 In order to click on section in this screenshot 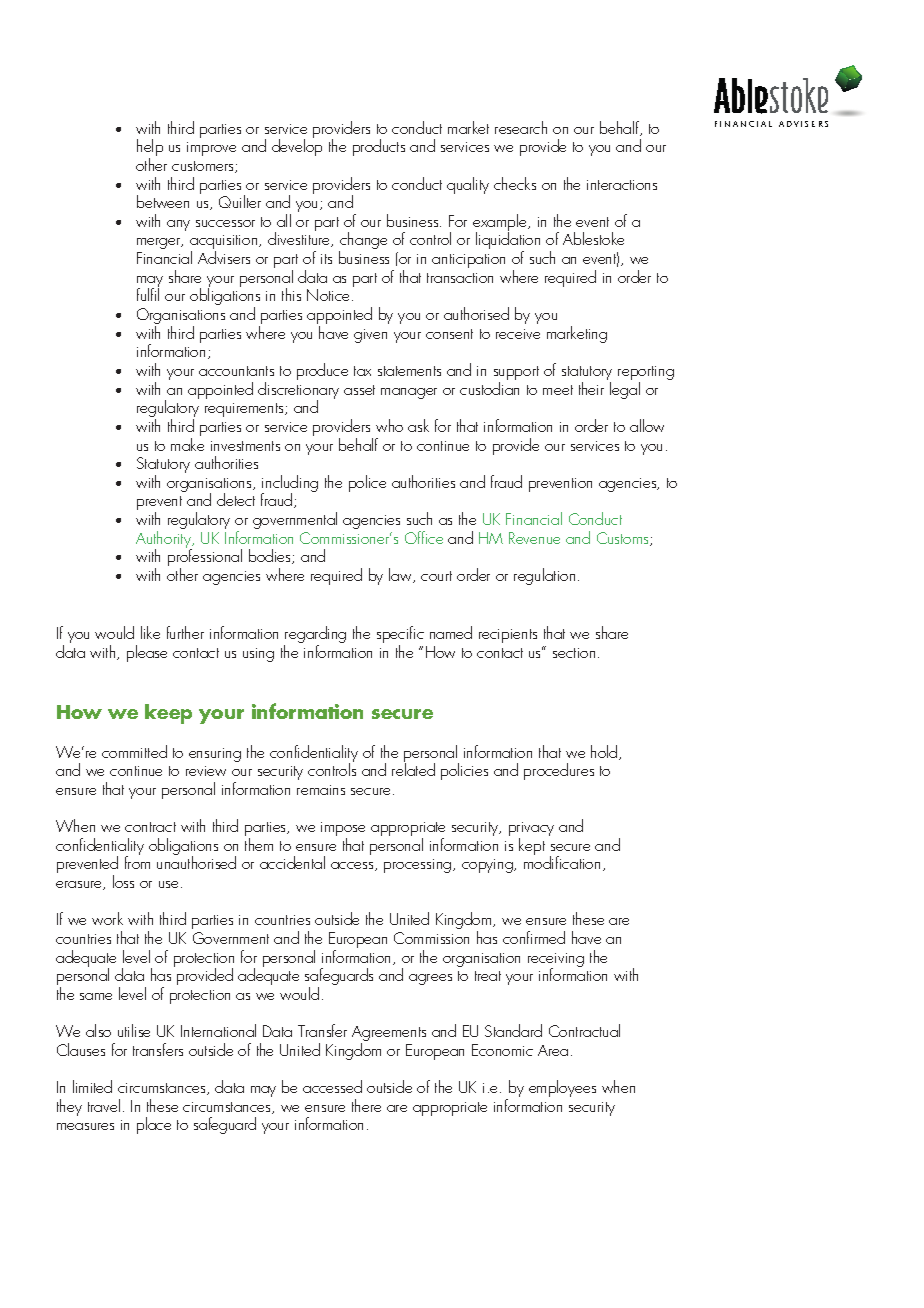, I will do `click(574, 653)`.
